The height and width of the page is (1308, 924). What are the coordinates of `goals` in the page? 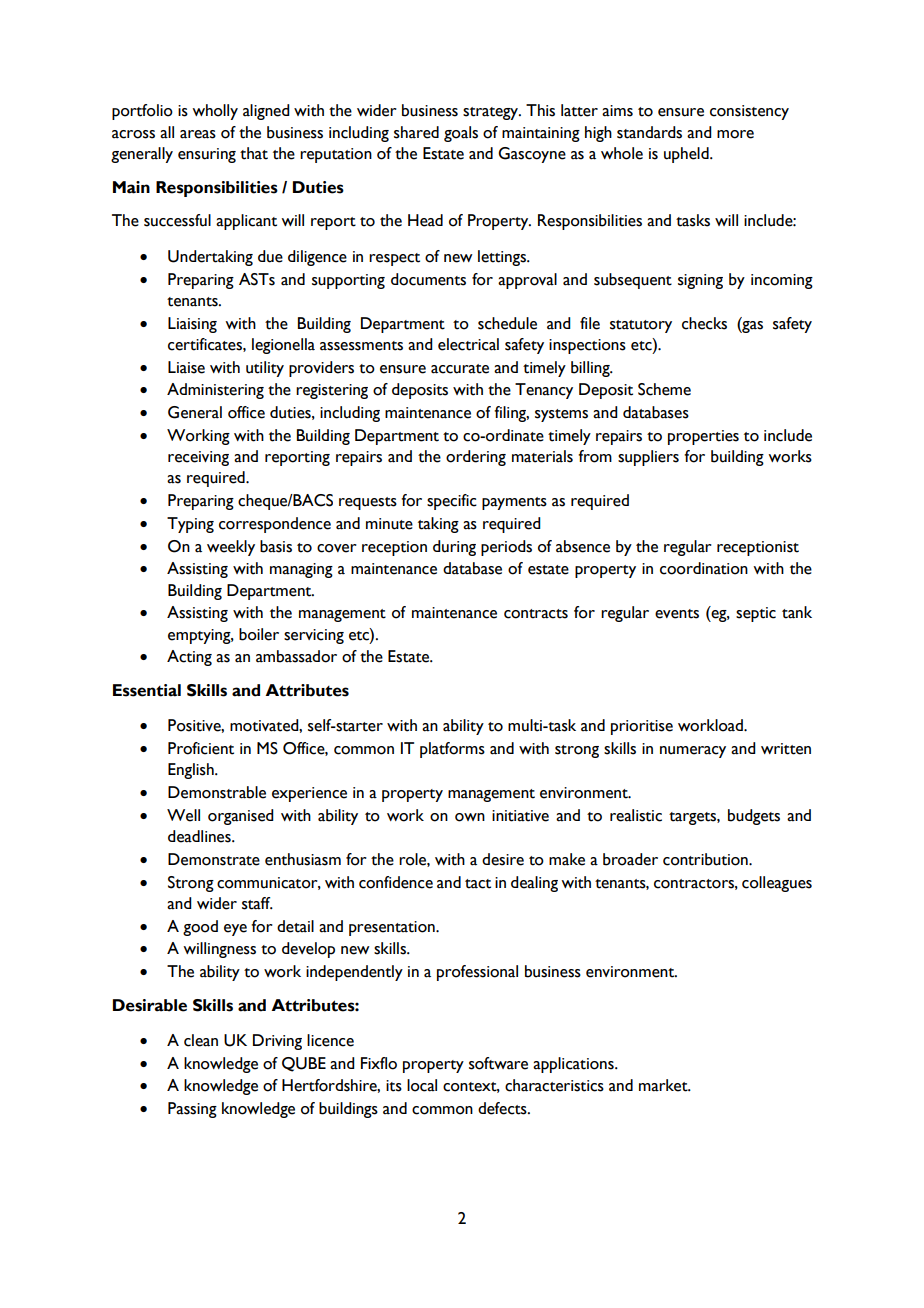 It's located at (461, 134).
